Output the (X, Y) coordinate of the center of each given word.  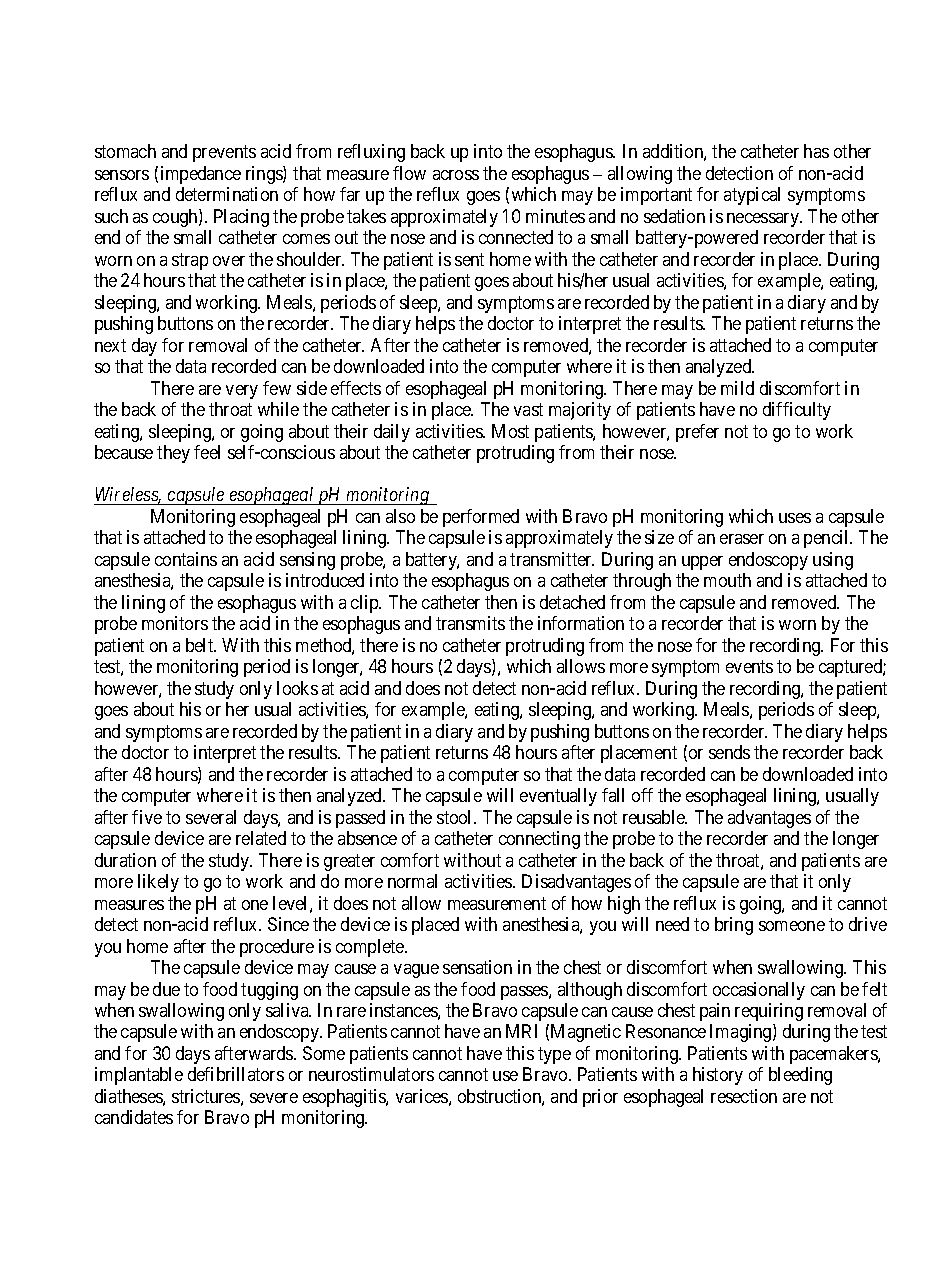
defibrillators (236, 1074)
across (456, 175)
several (211, 817)
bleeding (800, 1076)
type (554, 1055)
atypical (752, 196)
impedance (201, 175)
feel (207, 452)
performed (481, 518)
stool (456, 817)
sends (729, 752)
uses (795, 518)
